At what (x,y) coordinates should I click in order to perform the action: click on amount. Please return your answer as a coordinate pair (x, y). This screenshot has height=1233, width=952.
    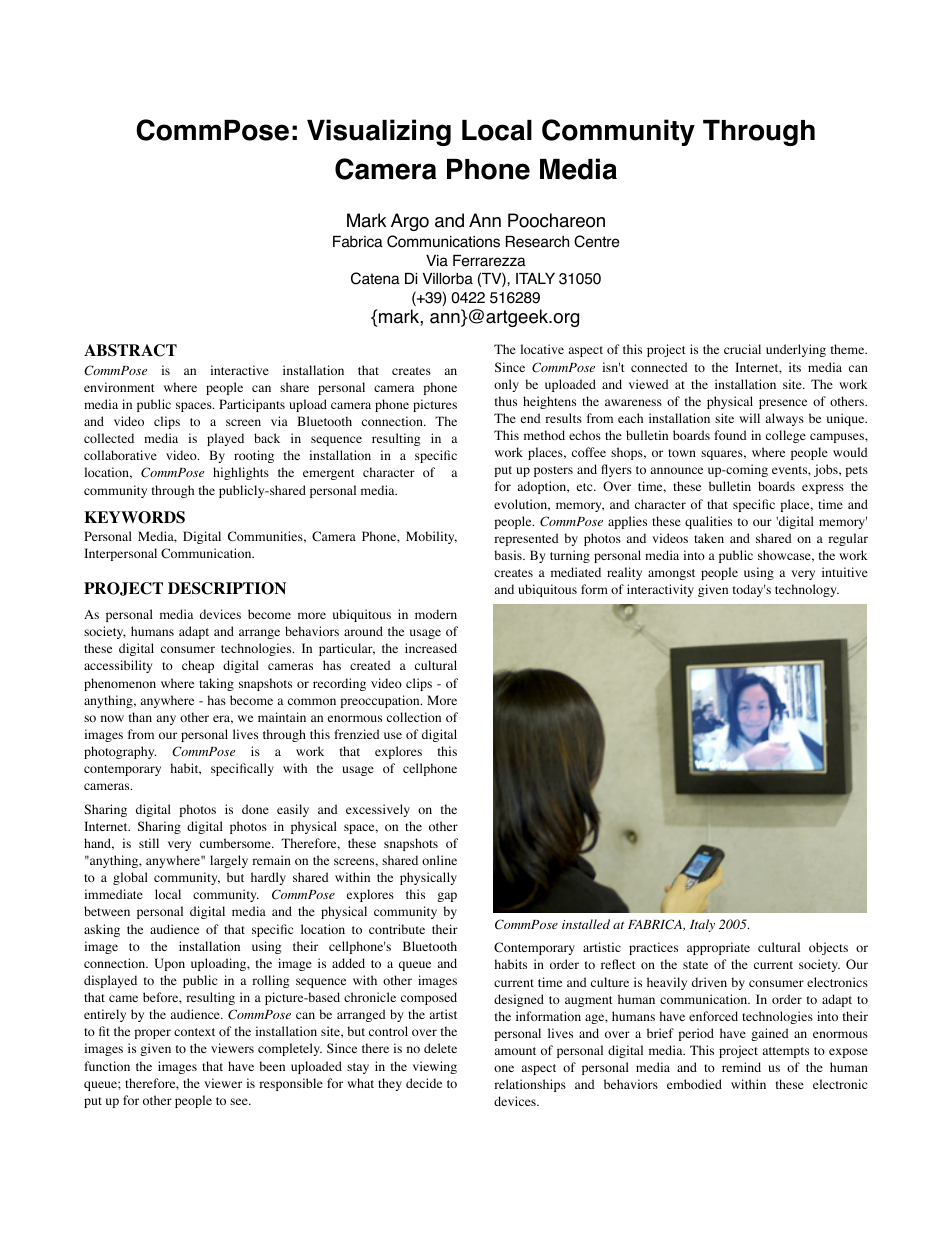
    Looking at the image, I should click on (515, 1051).
